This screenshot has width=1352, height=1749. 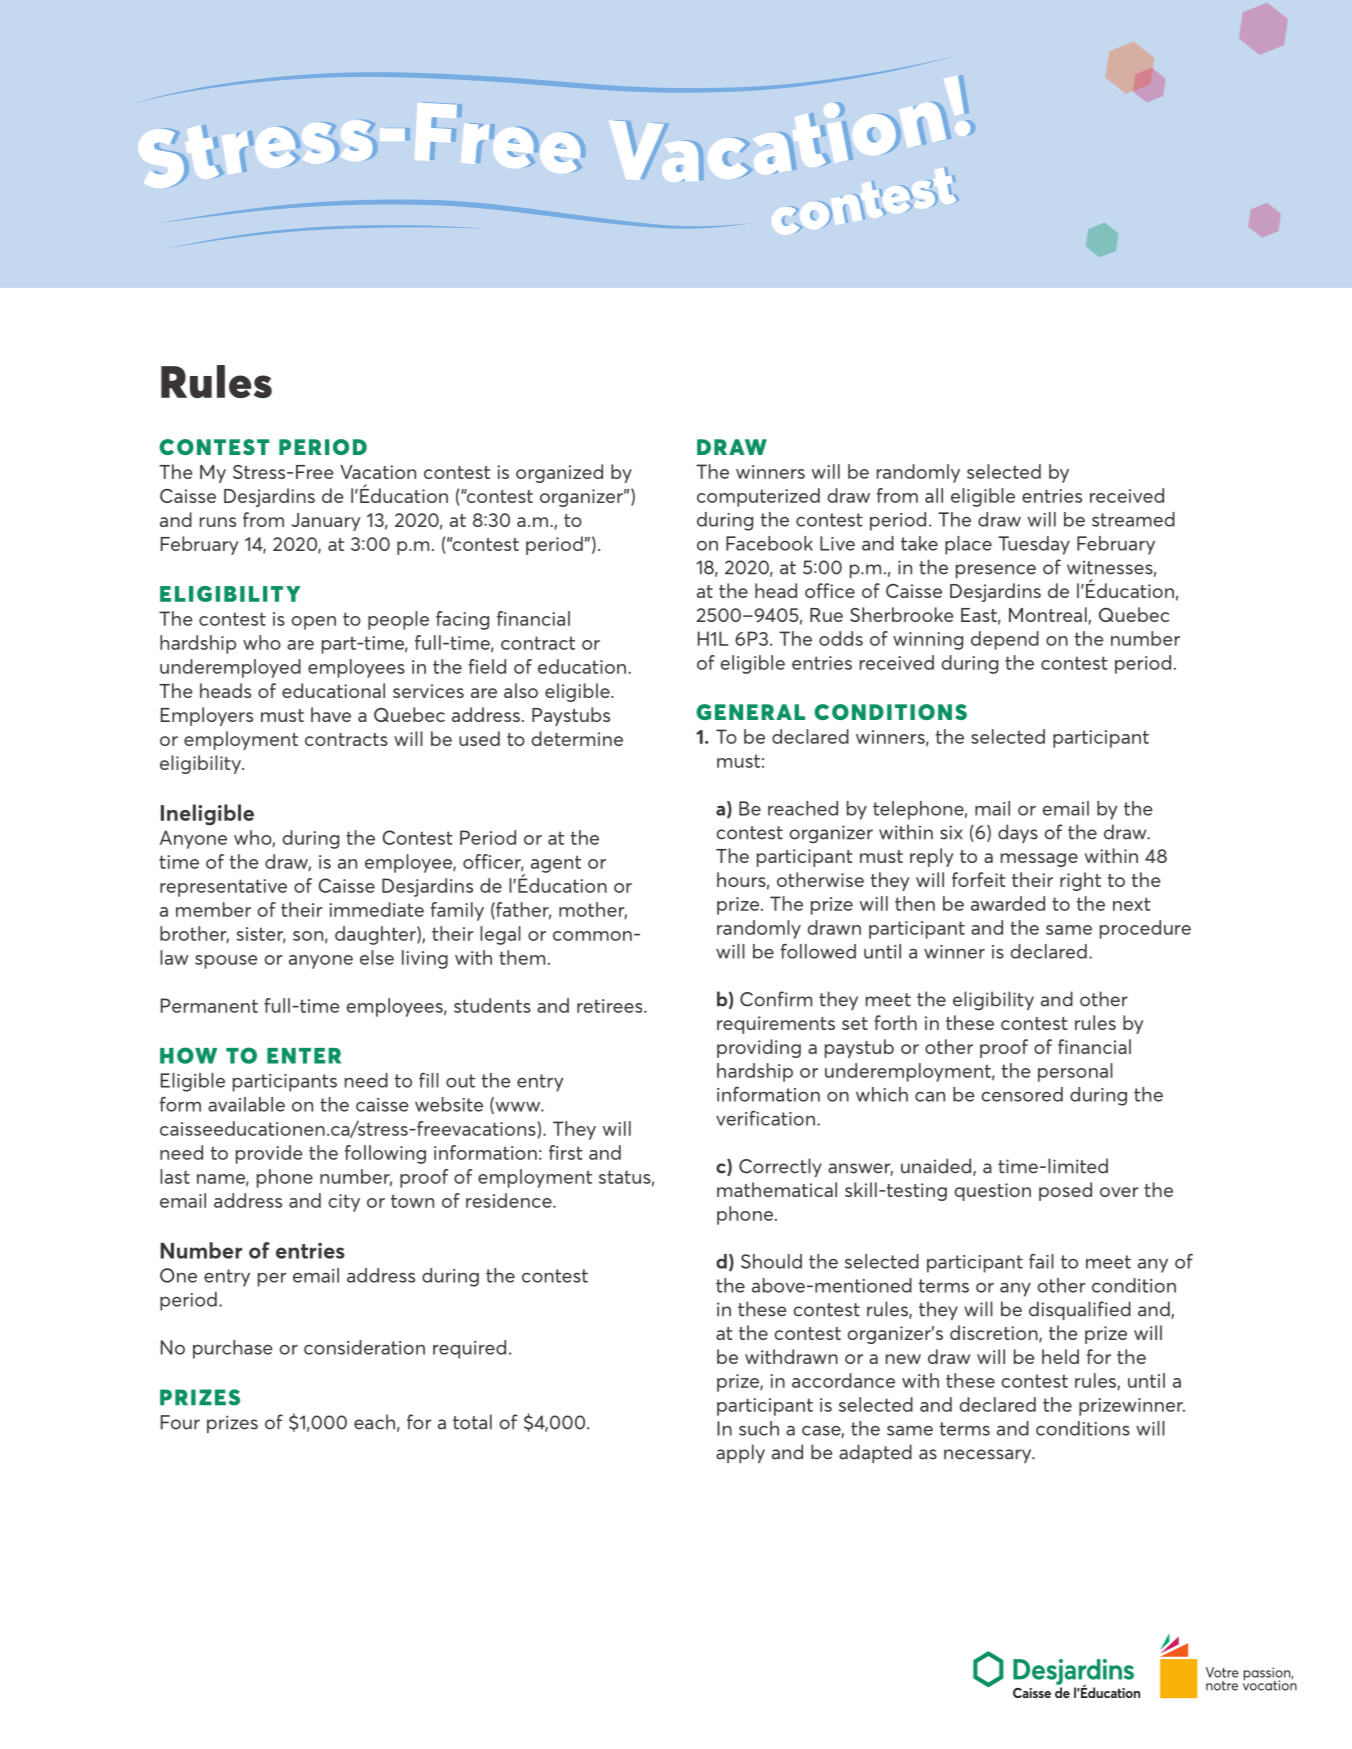 What do you see at coordinates (759, 1428) in the screenshot?
I see `such` at bounding box center [759, 1428].
